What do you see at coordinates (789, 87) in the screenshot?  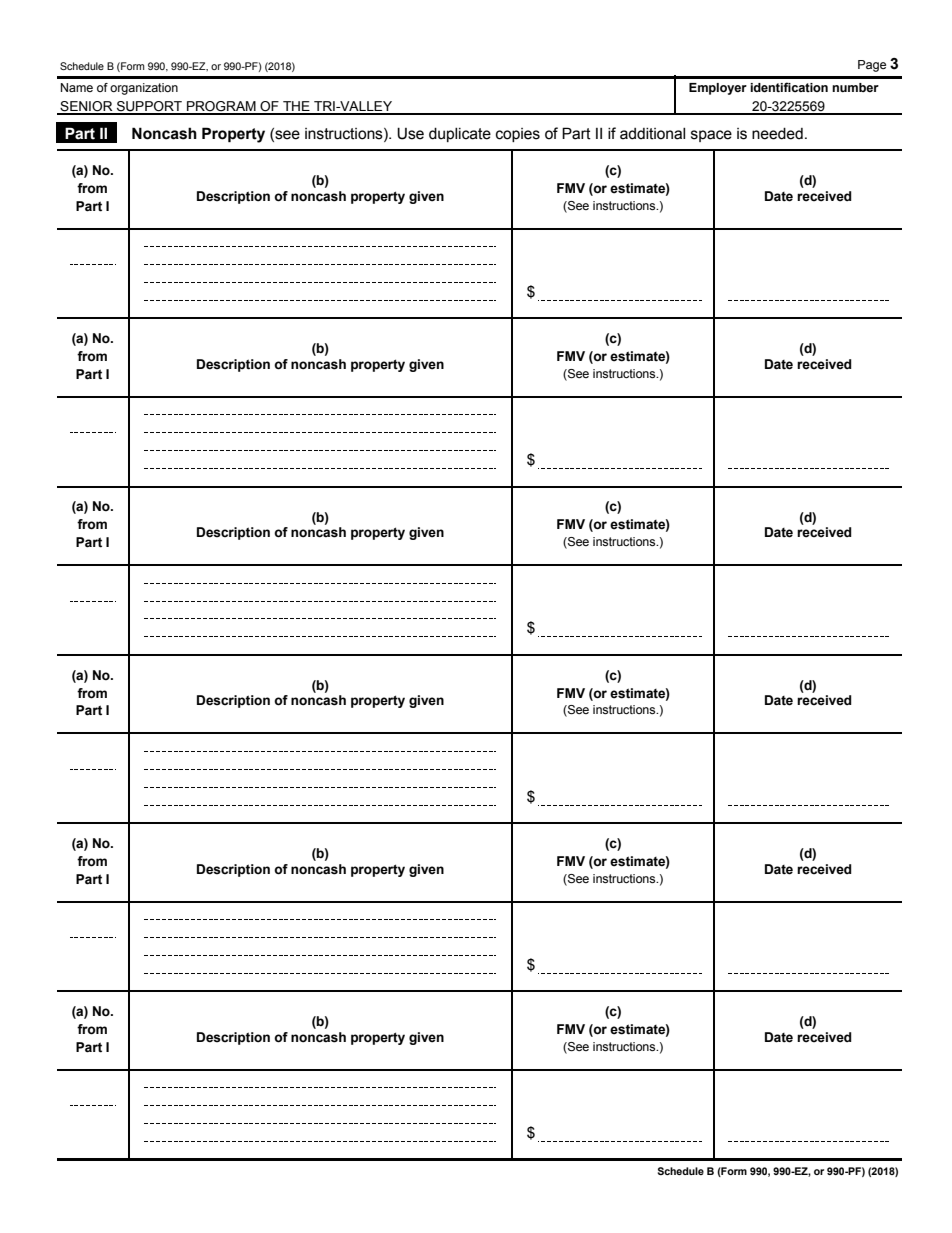 I see `identification` at bounding box center [789, 87].
